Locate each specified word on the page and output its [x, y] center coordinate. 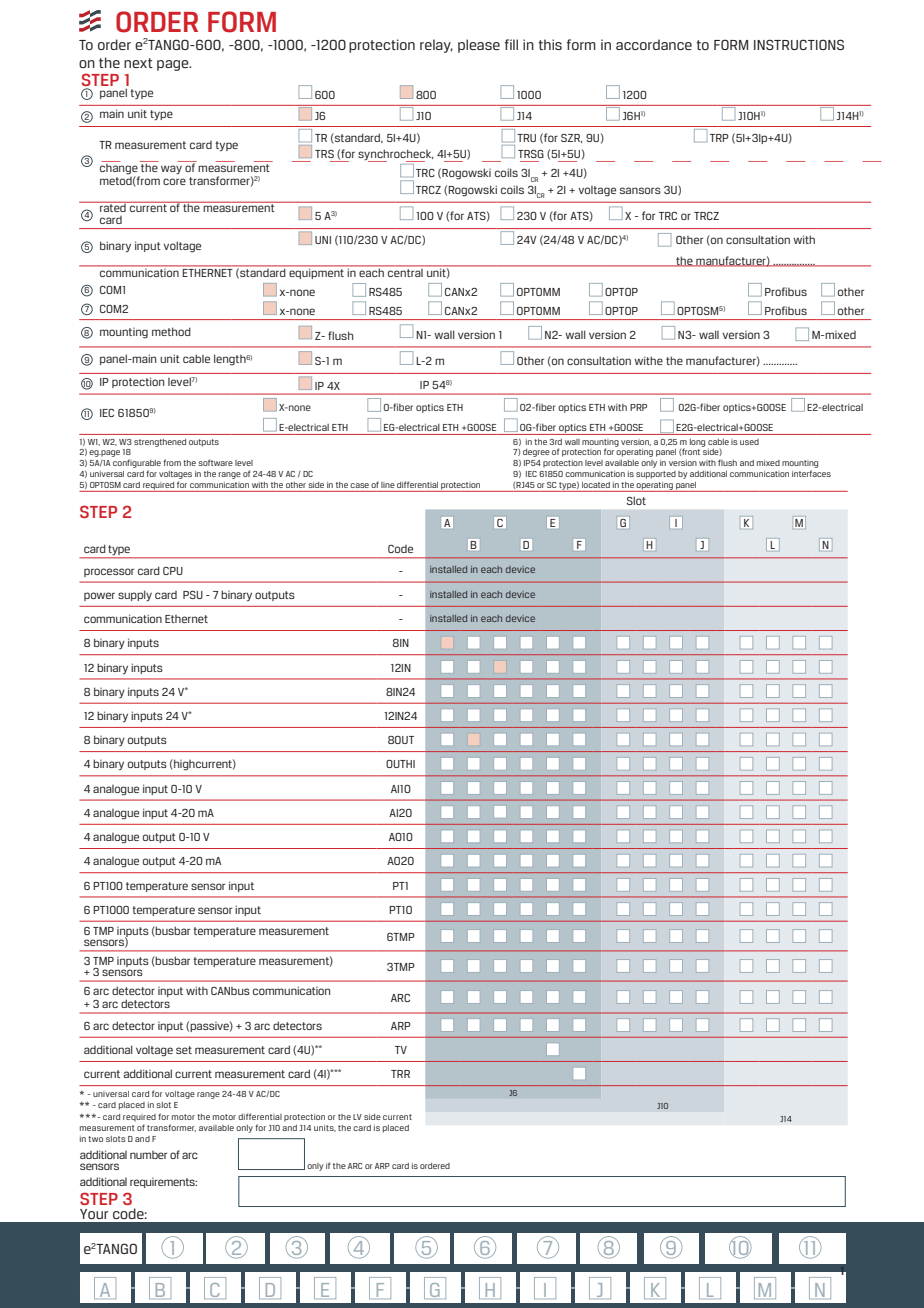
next [138, 63]
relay [436, 46]
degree [536, 453]
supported [656, 475]
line [388, 485]
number [148, 1155]
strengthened [160, 443]
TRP [719, 138]
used [749, 442]
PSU [193, 595]
